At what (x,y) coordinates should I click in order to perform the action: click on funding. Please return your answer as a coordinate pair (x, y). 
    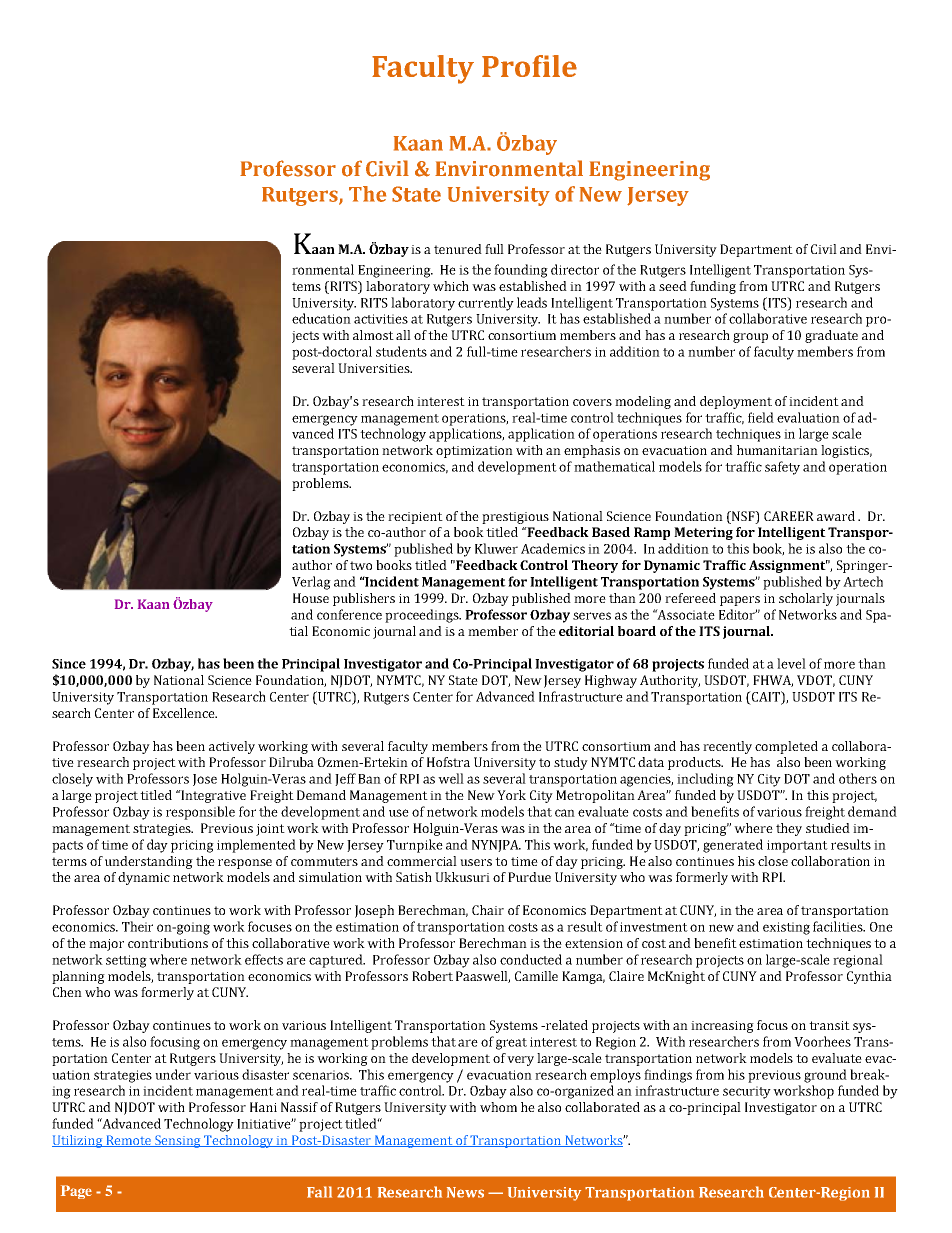
    Looking at the image, I should click on (713, 287).
